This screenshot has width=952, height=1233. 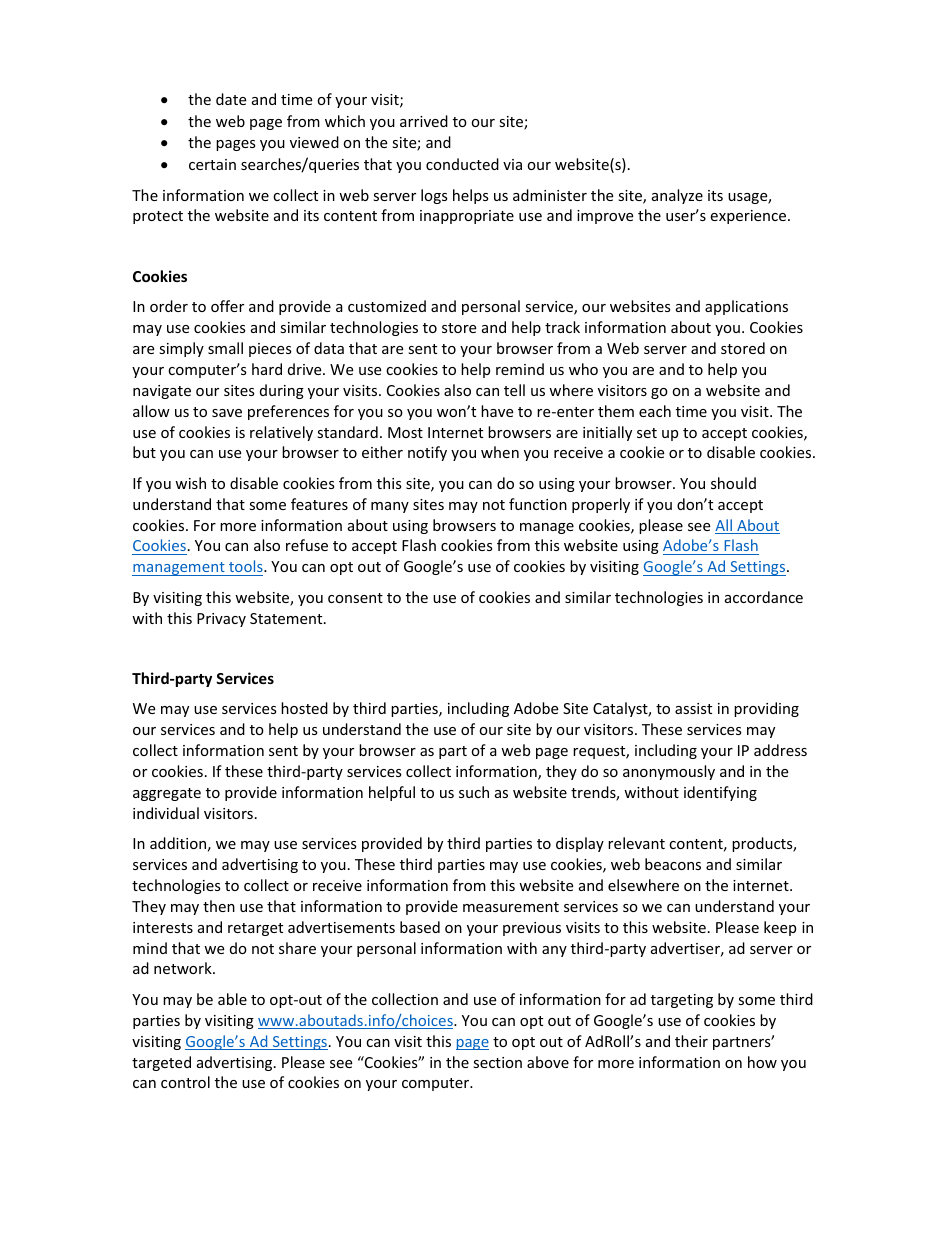 I want to click on date, so click(x=231, y=99).
